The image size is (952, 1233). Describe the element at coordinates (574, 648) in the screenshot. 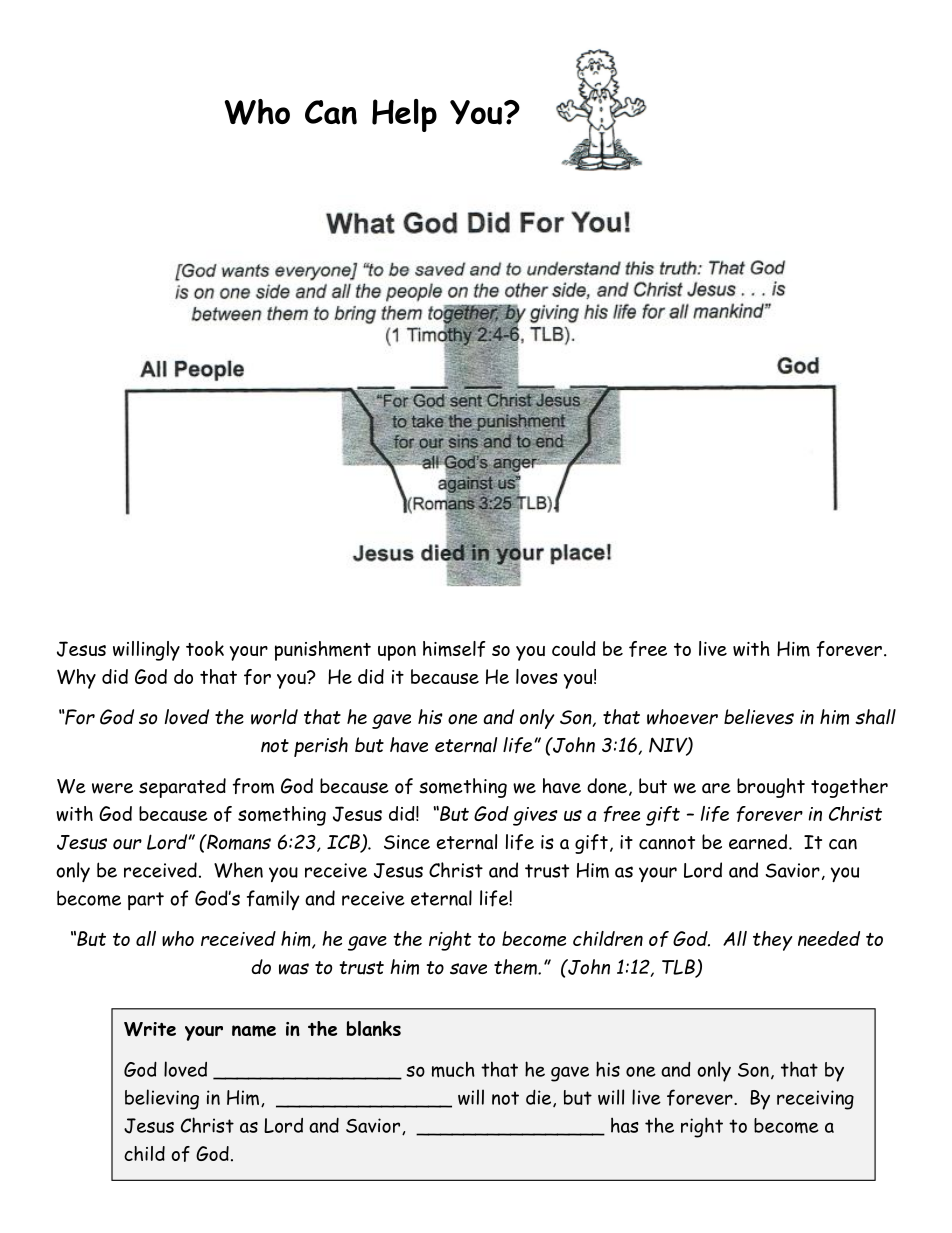

I see `could` at that location.
